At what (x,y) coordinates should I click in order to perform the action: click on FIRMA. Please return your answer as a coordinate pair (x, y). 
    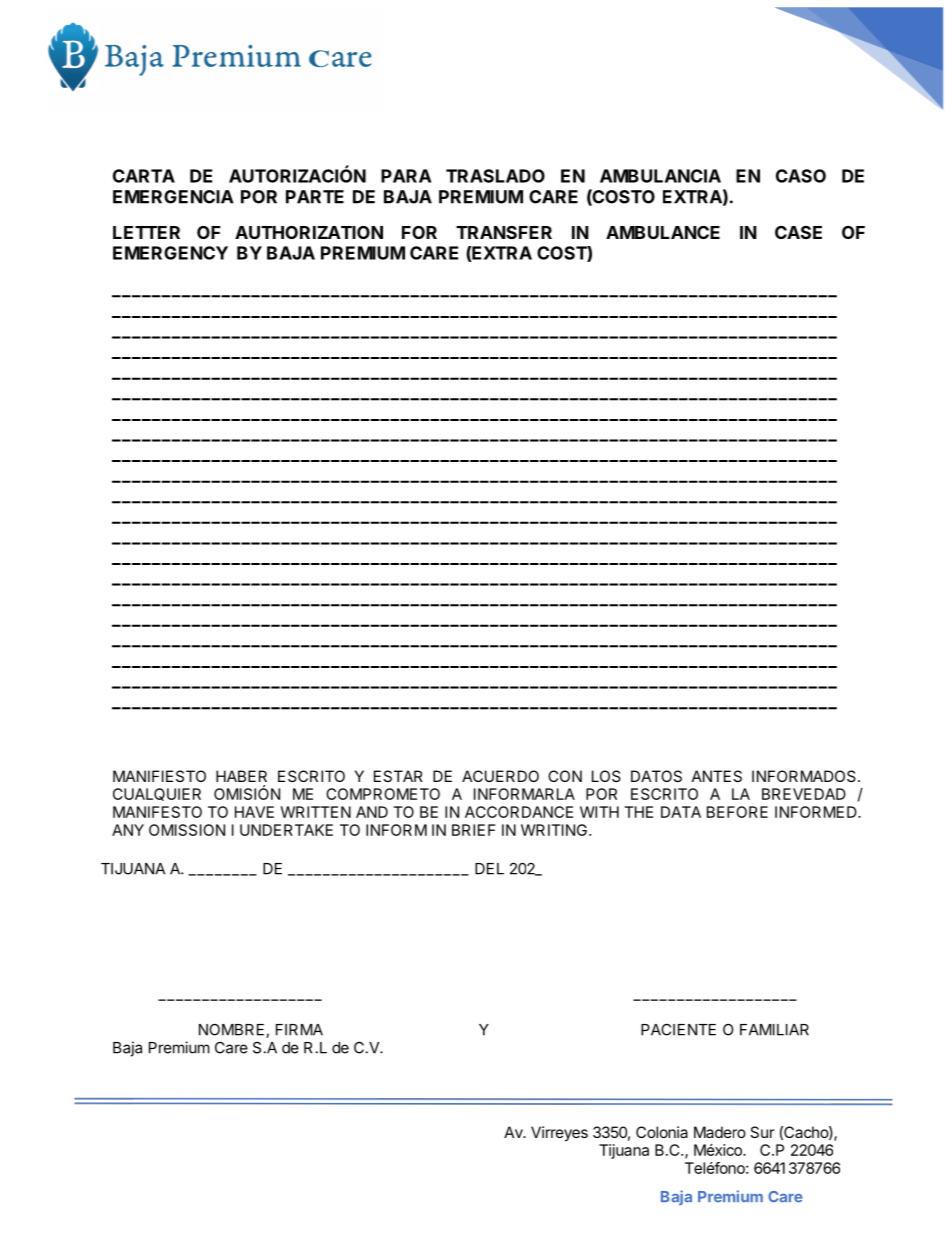
    Looking at the image, I should click on (299, 1030).
